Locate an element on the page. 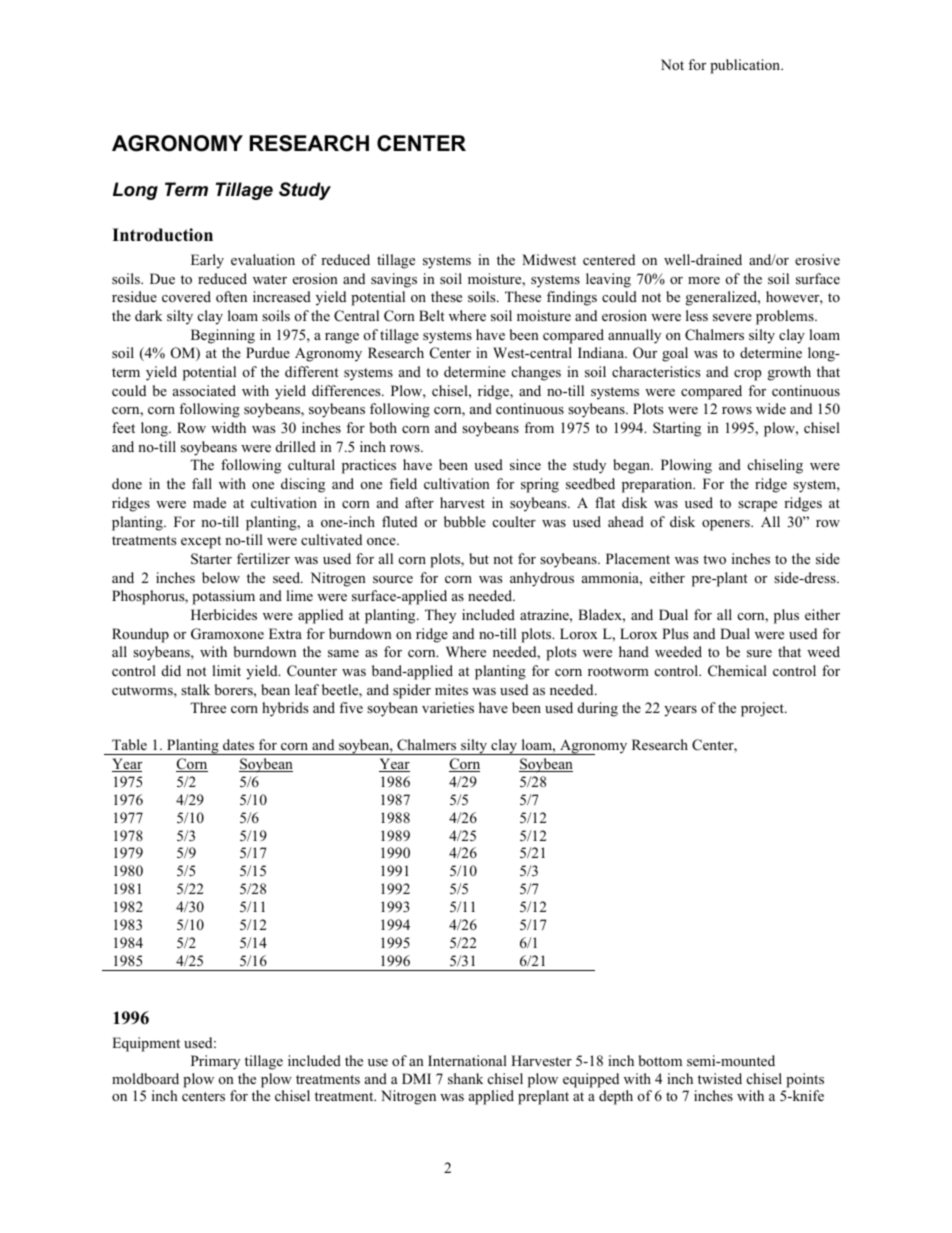  Primary is located at coordinates (215, 1062).
